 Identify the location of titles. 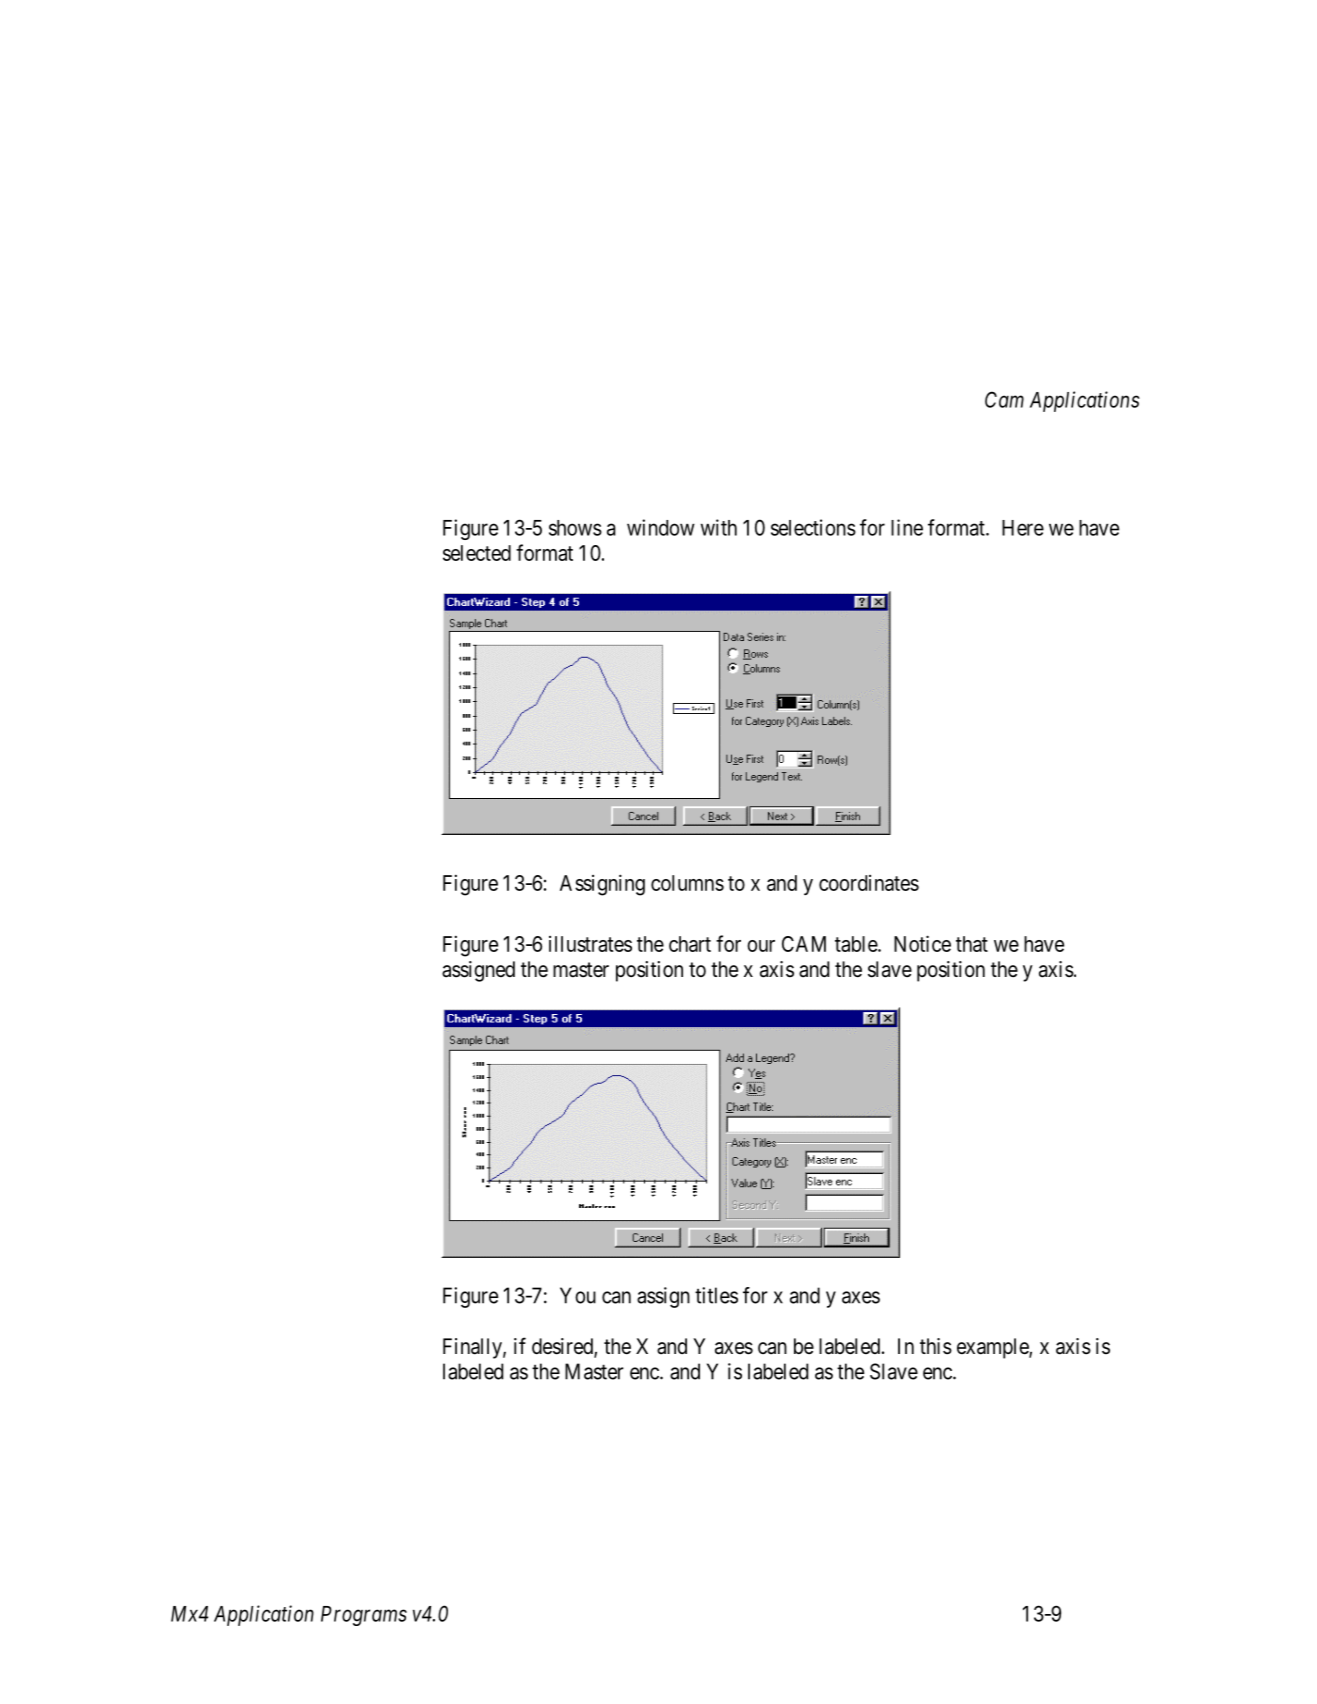
(716, 1295).
